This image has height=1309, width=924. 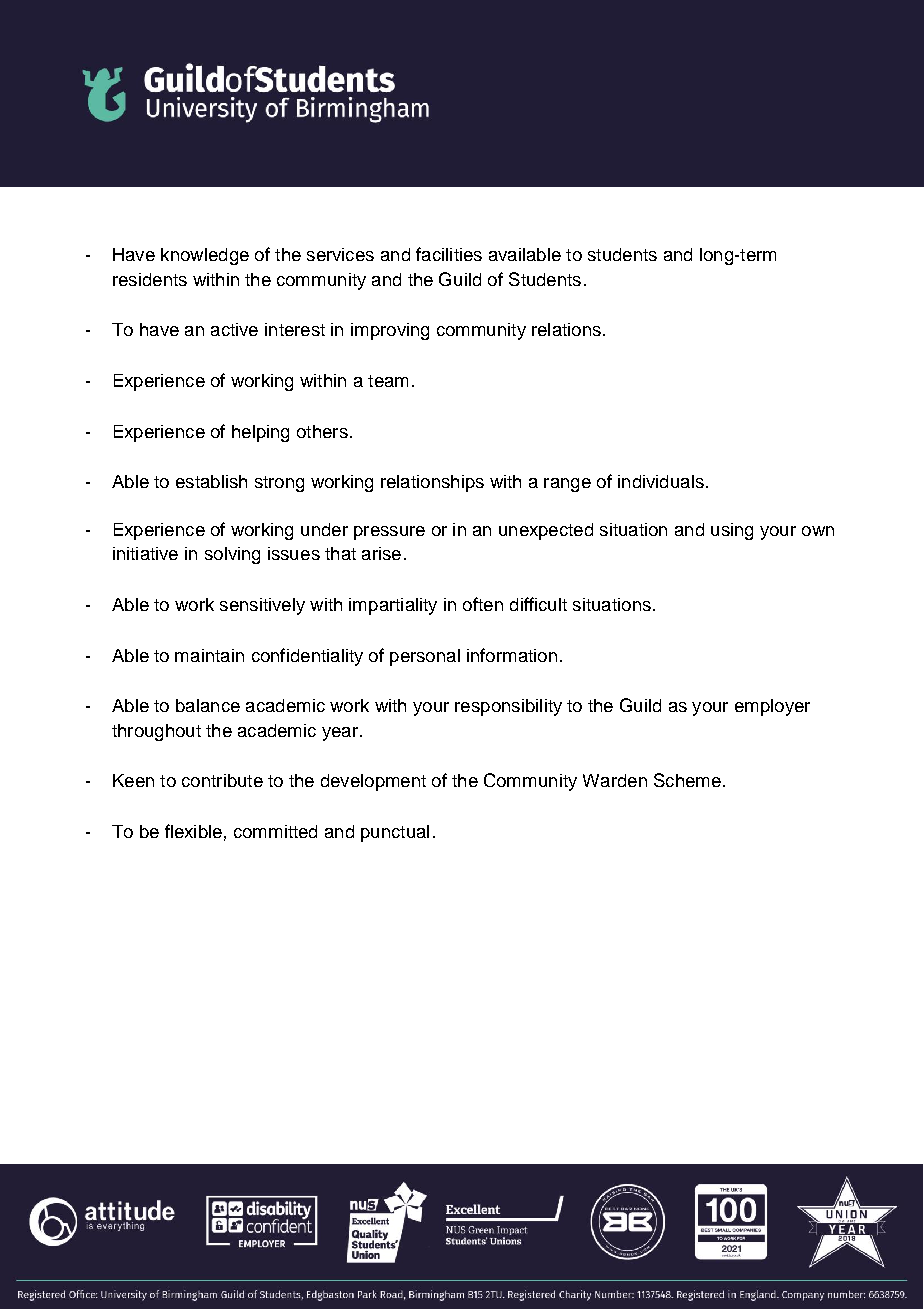 I want to click on punctual, so click(x=395, y=833).
